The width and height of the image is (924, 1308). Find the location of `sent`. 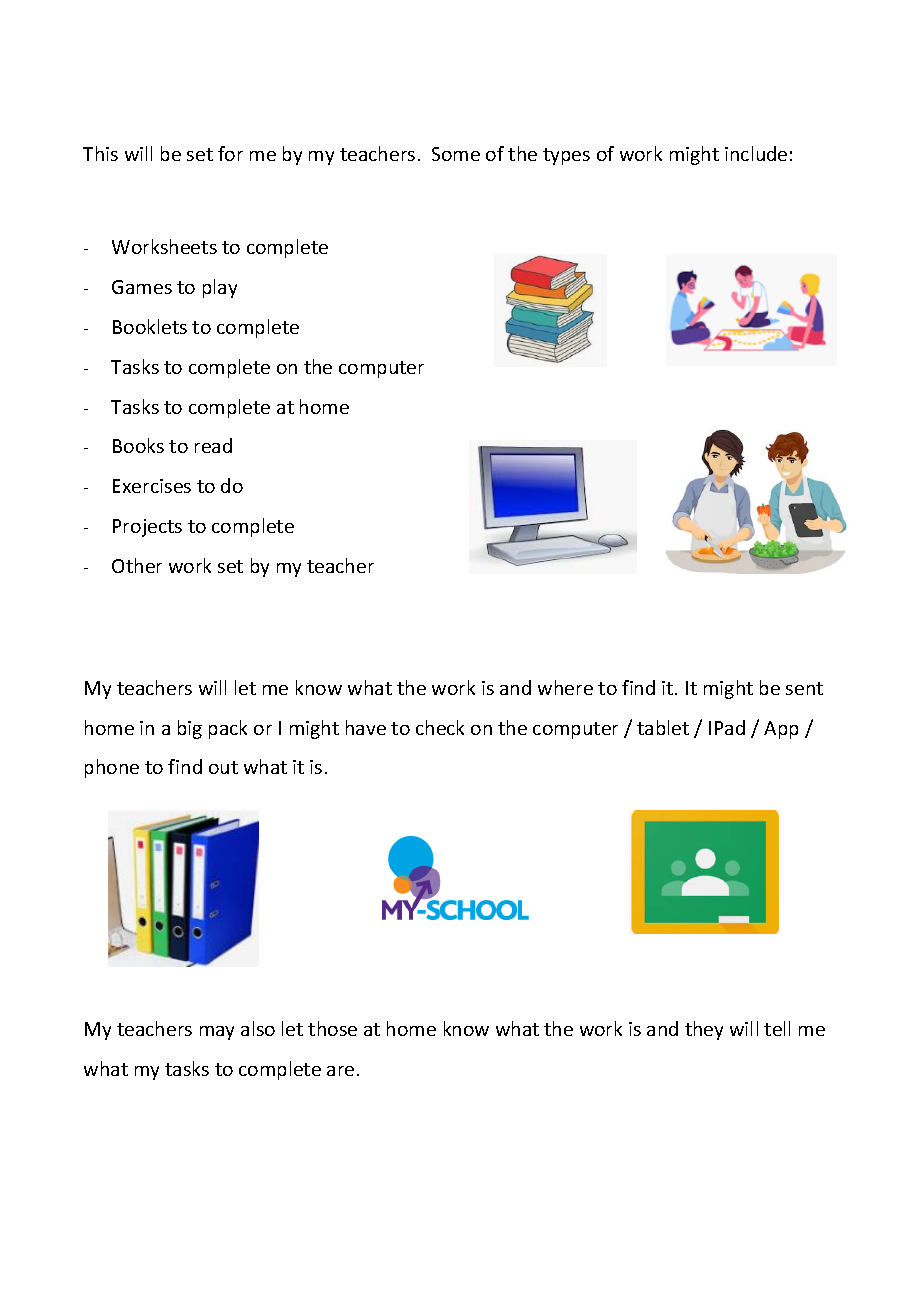

sent is located at coordinates (804, 688).
